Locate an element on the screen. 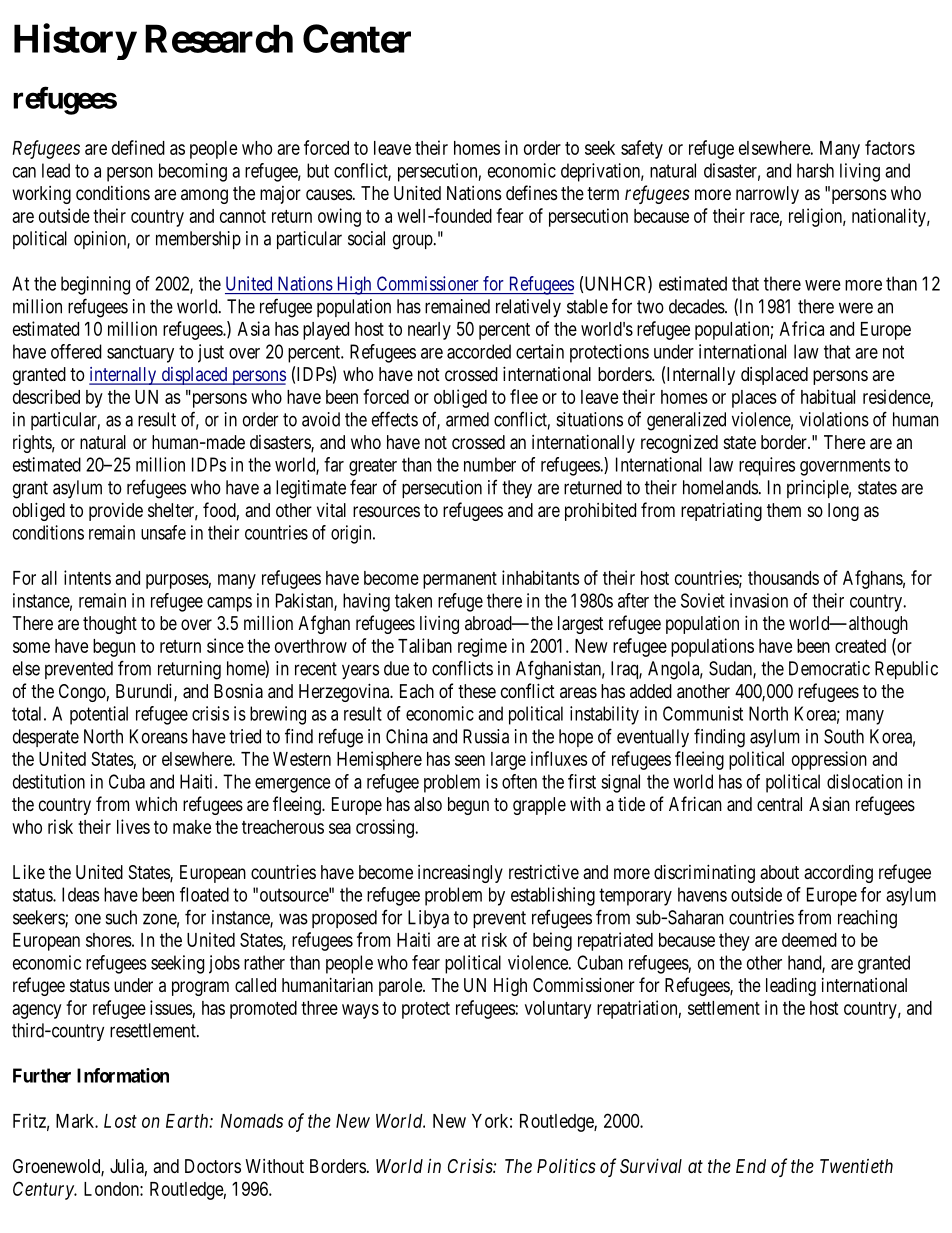  Research is located at coordinates (219, 38).
